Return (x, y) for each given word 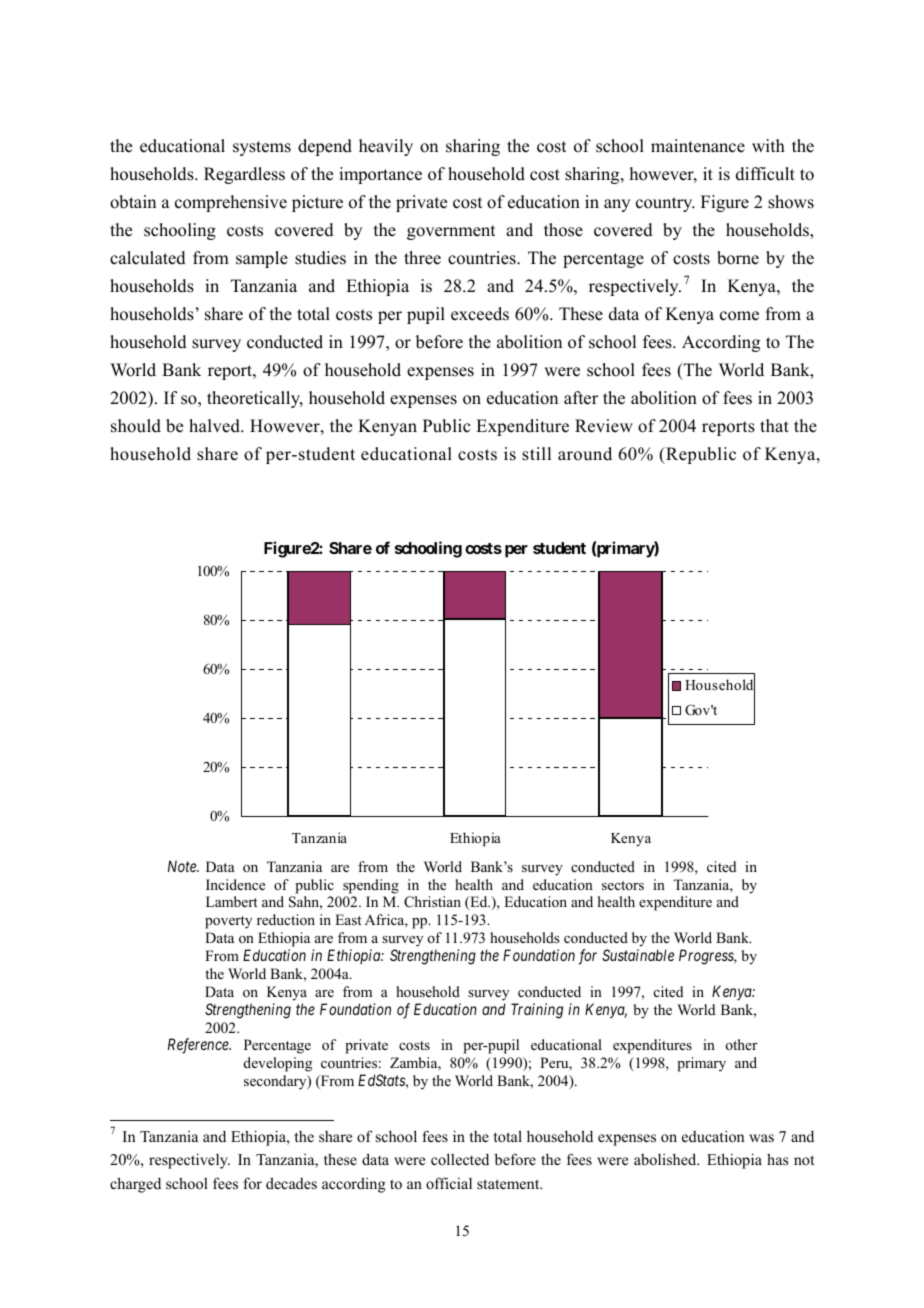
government (451, 232)
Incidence (235, 884)
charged (135, 1185)
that (774, 425)
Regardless (244, 175)
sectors (623, 885)
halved (215, 426)
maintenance (698, 146)
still (536, 454)
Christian (432, 902)
